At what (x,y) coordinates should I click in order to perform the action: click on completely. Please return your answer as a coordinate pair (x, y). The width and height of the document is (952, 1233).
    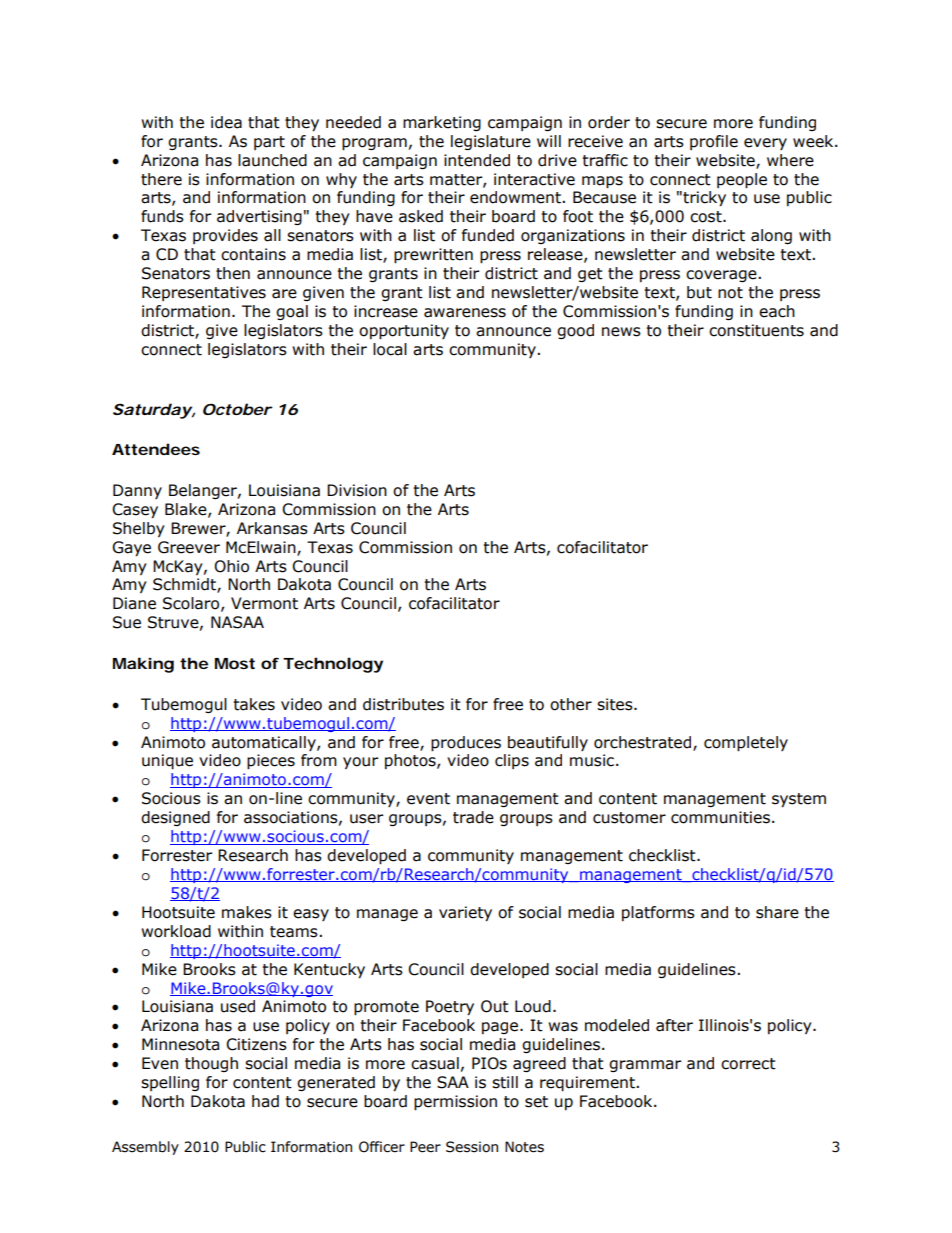
    Looking at the image, I should click on (746, 743).
